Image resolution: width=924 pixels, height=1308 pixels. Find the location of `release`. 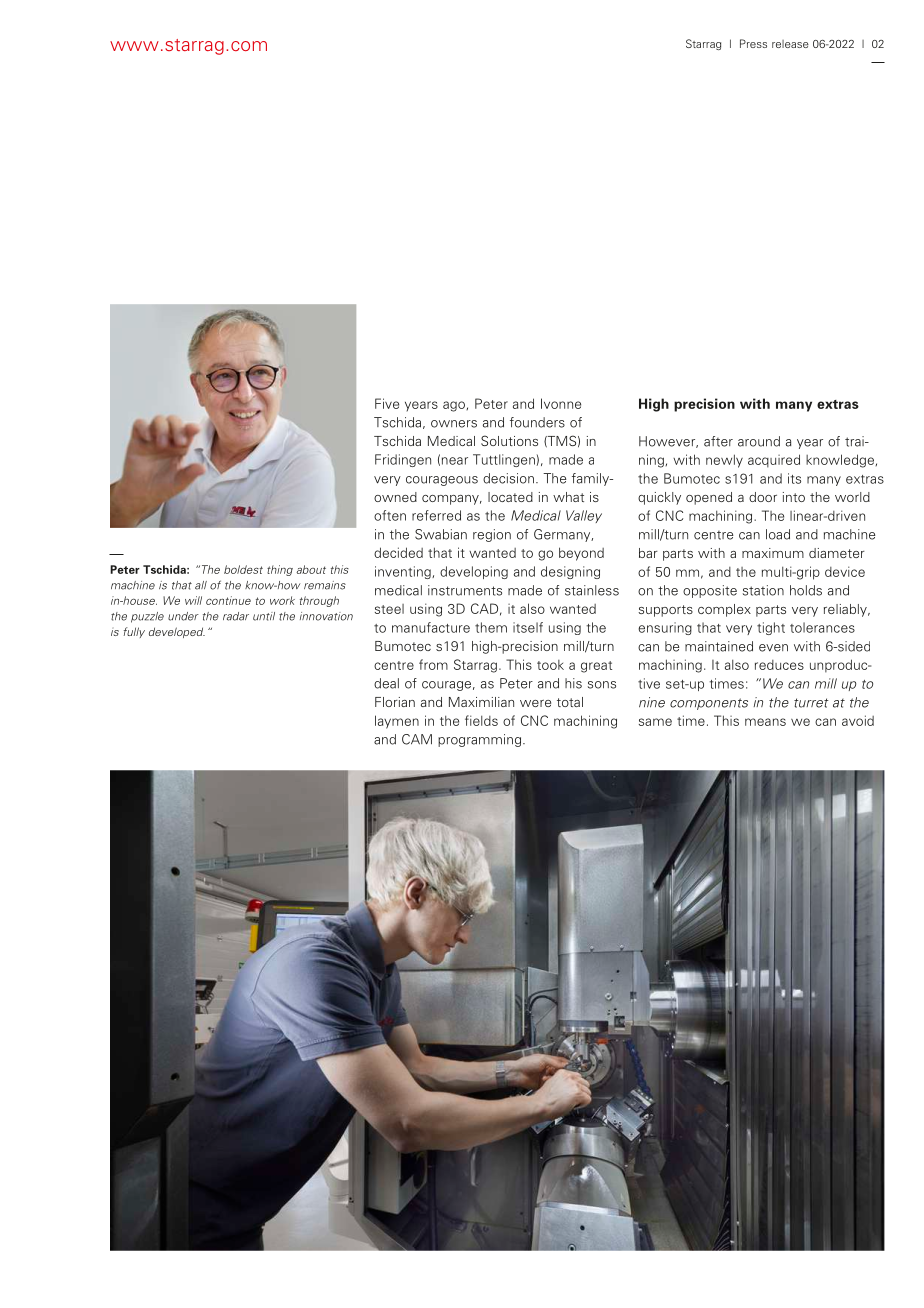

release is located at coordinates (790, 44).
